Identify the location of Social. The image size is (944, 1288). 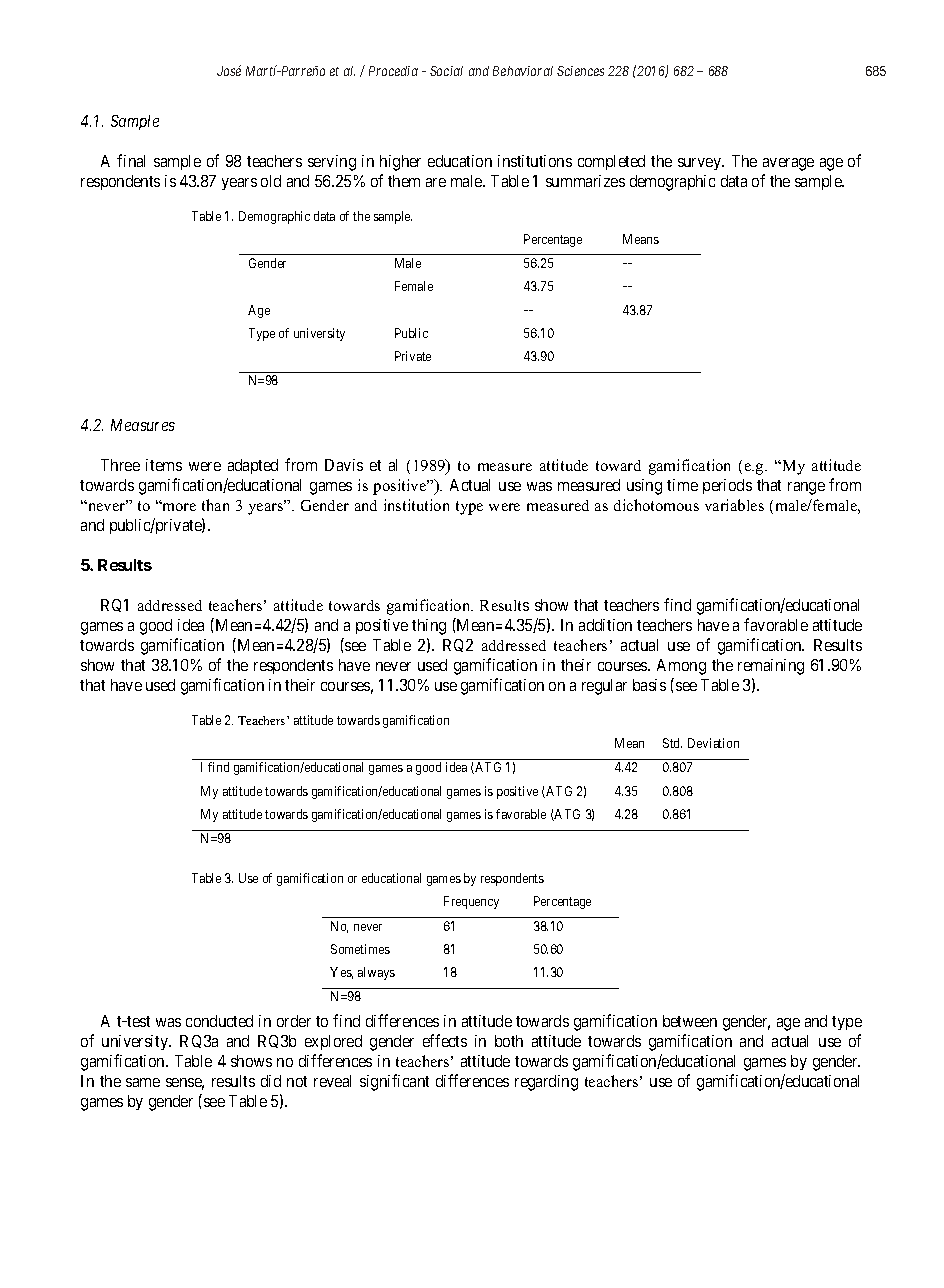
(446, 71).
